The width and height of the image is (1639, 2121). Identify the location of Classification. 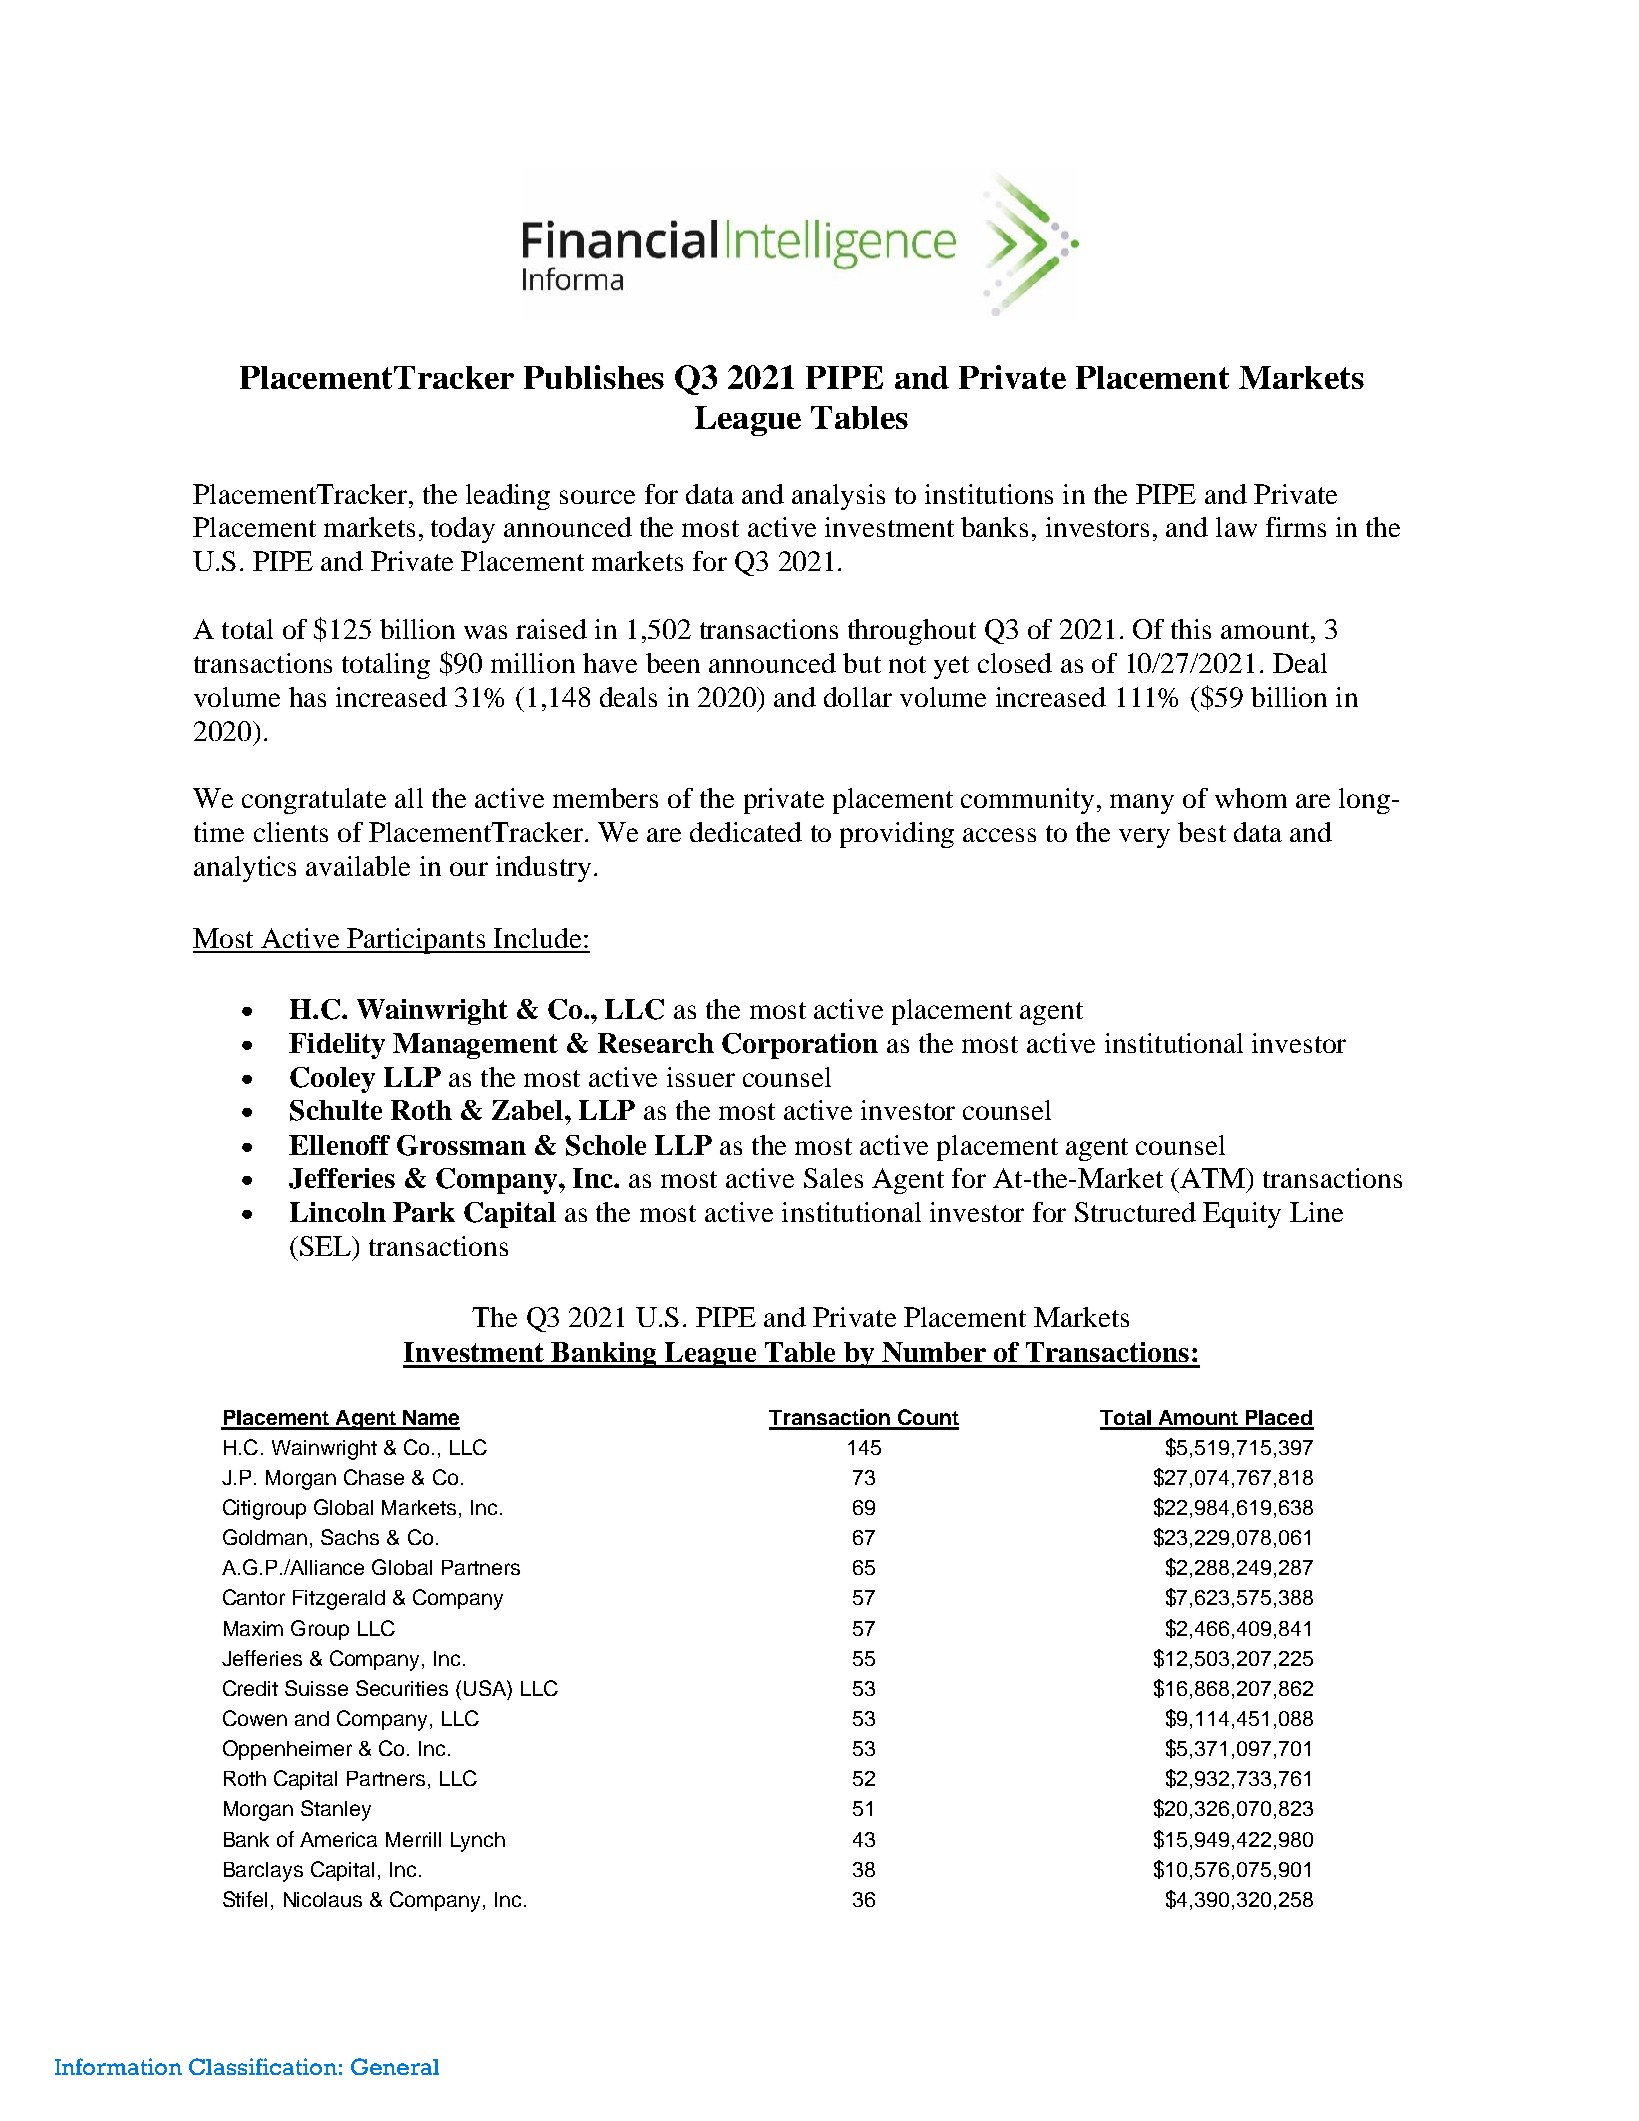
(263, 2066).
